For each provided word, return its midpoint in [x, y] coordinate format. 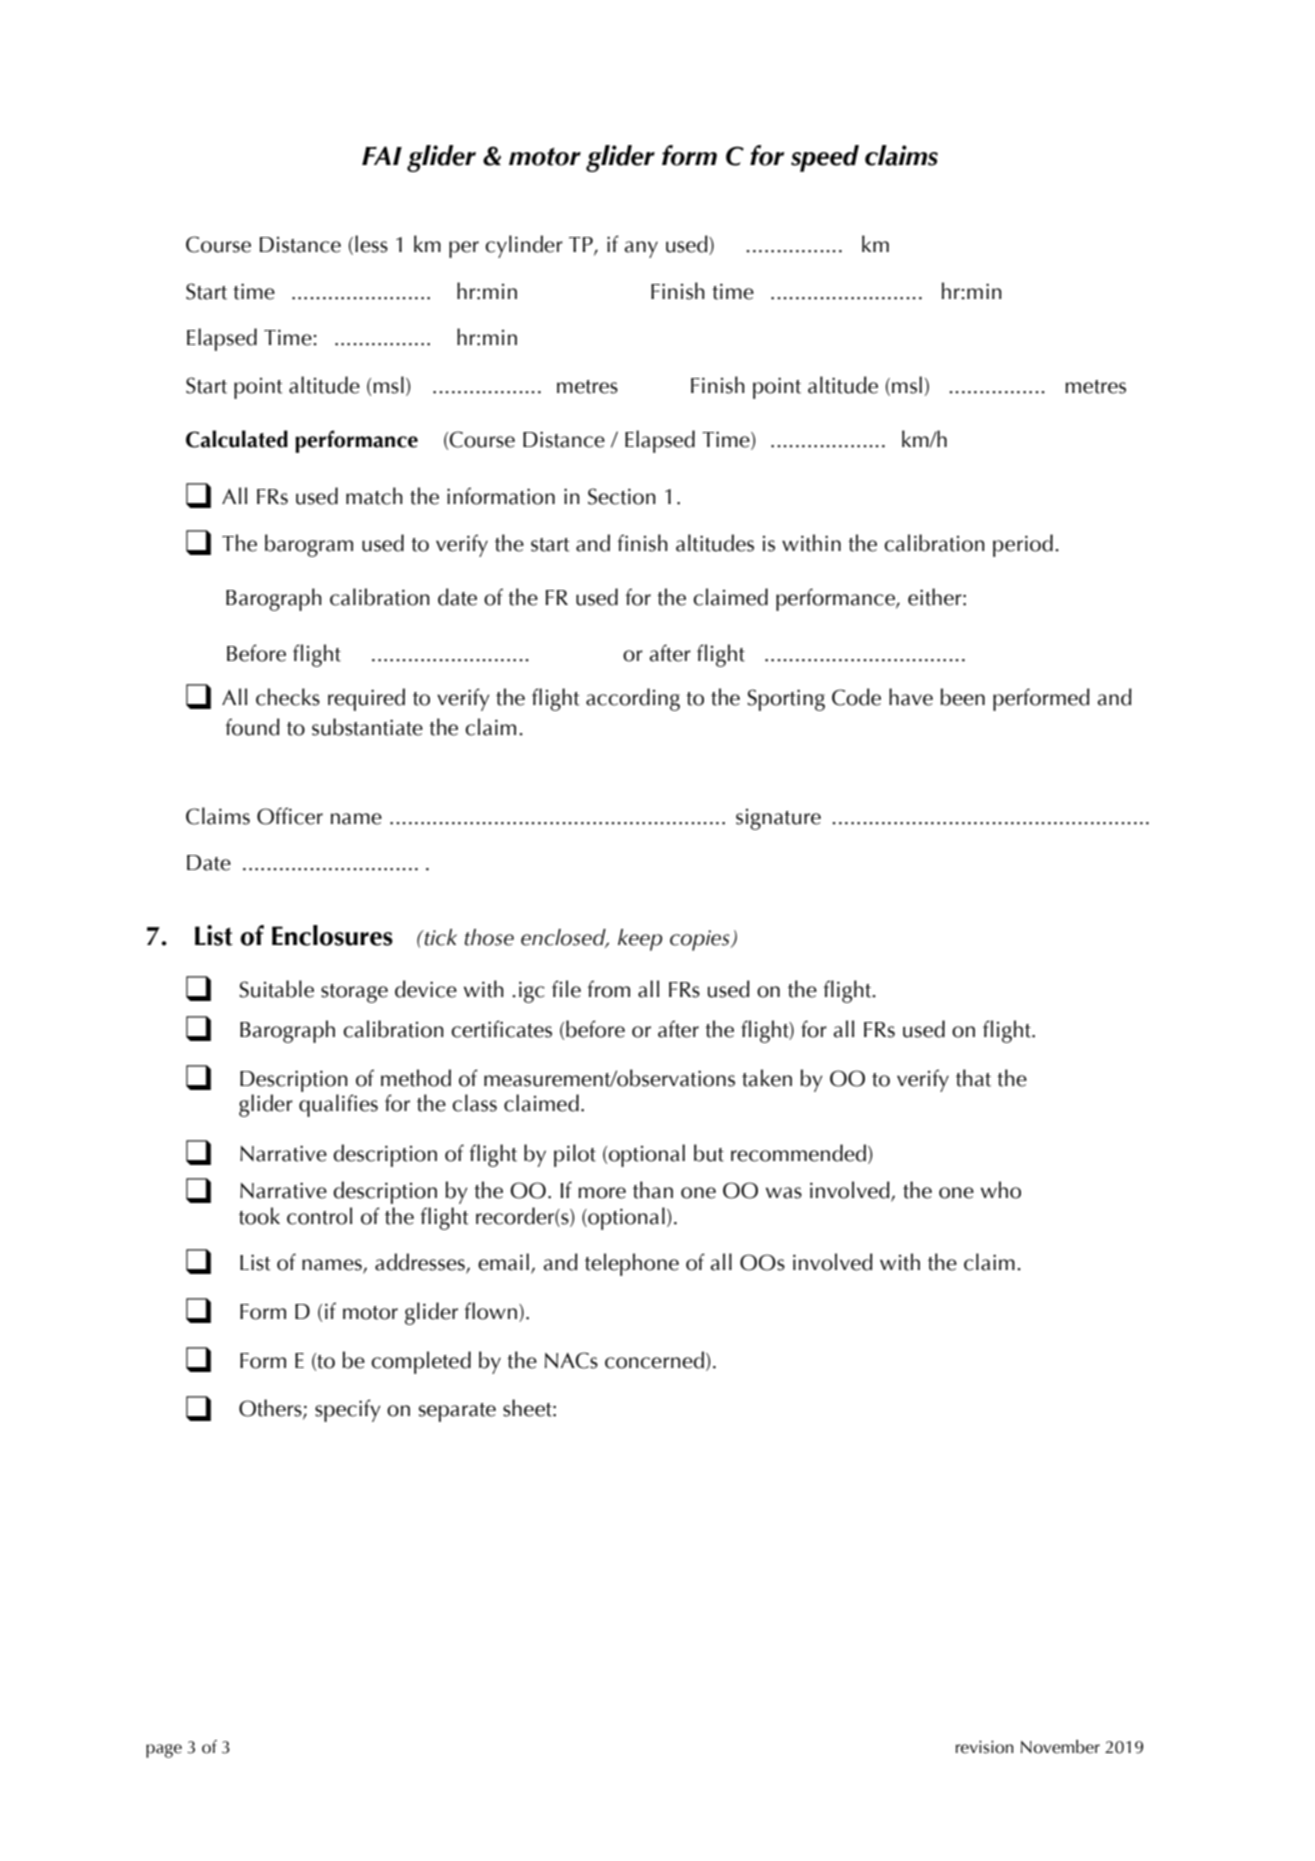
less [371, 244]
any [641, 249]
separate [457, 1412]
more [602, 1193]
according [633, 699]
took [259, 1216]
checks [288, 697]
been [963, 697]
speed [825, 158]
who [1001, 1190]
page [164, 1751]
